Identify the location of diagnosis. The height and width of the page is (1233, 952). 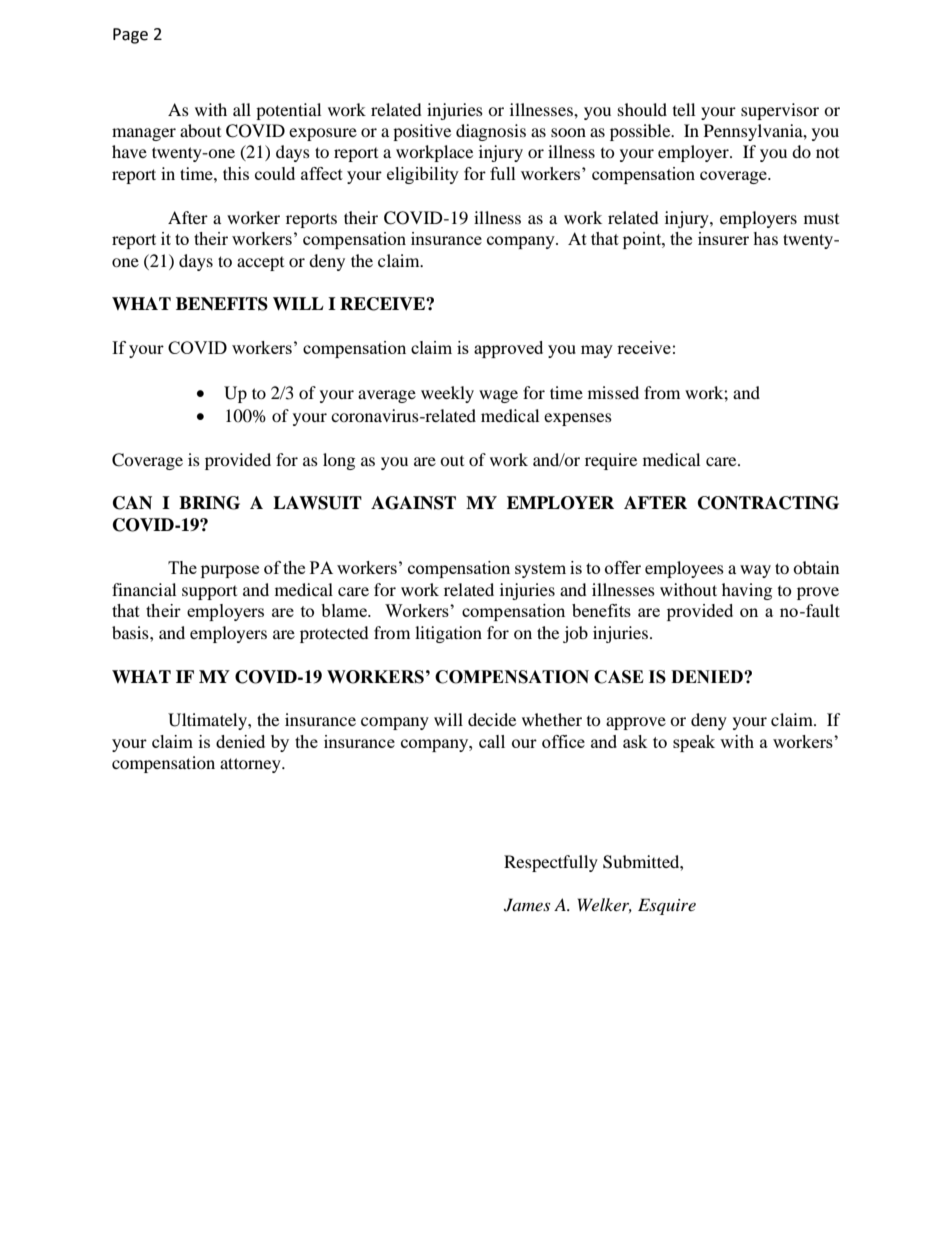
(491, 132).
